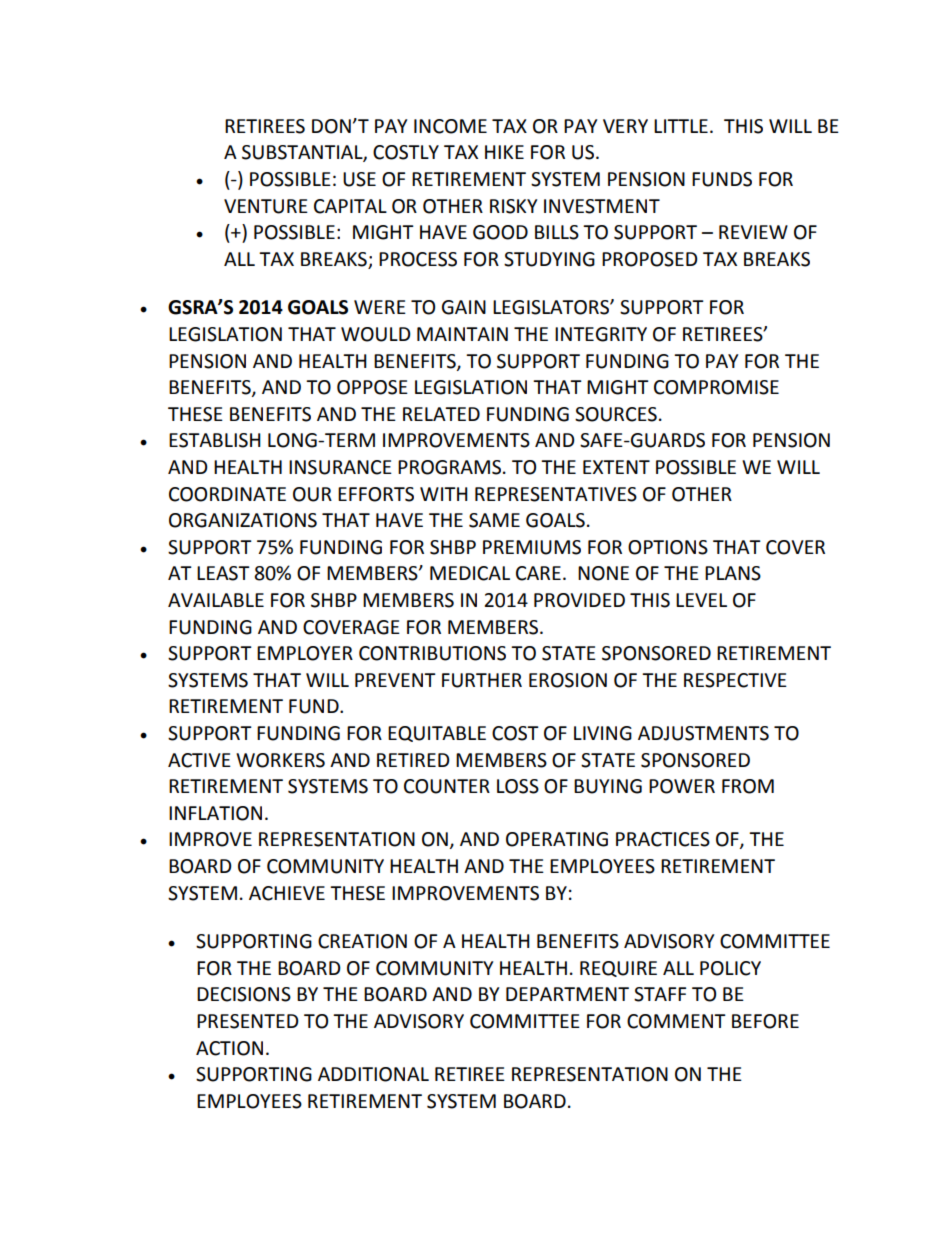 The width and height of the page is (952, 1233). What do you see at coordinates (703, 733) in the page?
I see `ADJUSTMENTS` at bounding box center [703, 733].
